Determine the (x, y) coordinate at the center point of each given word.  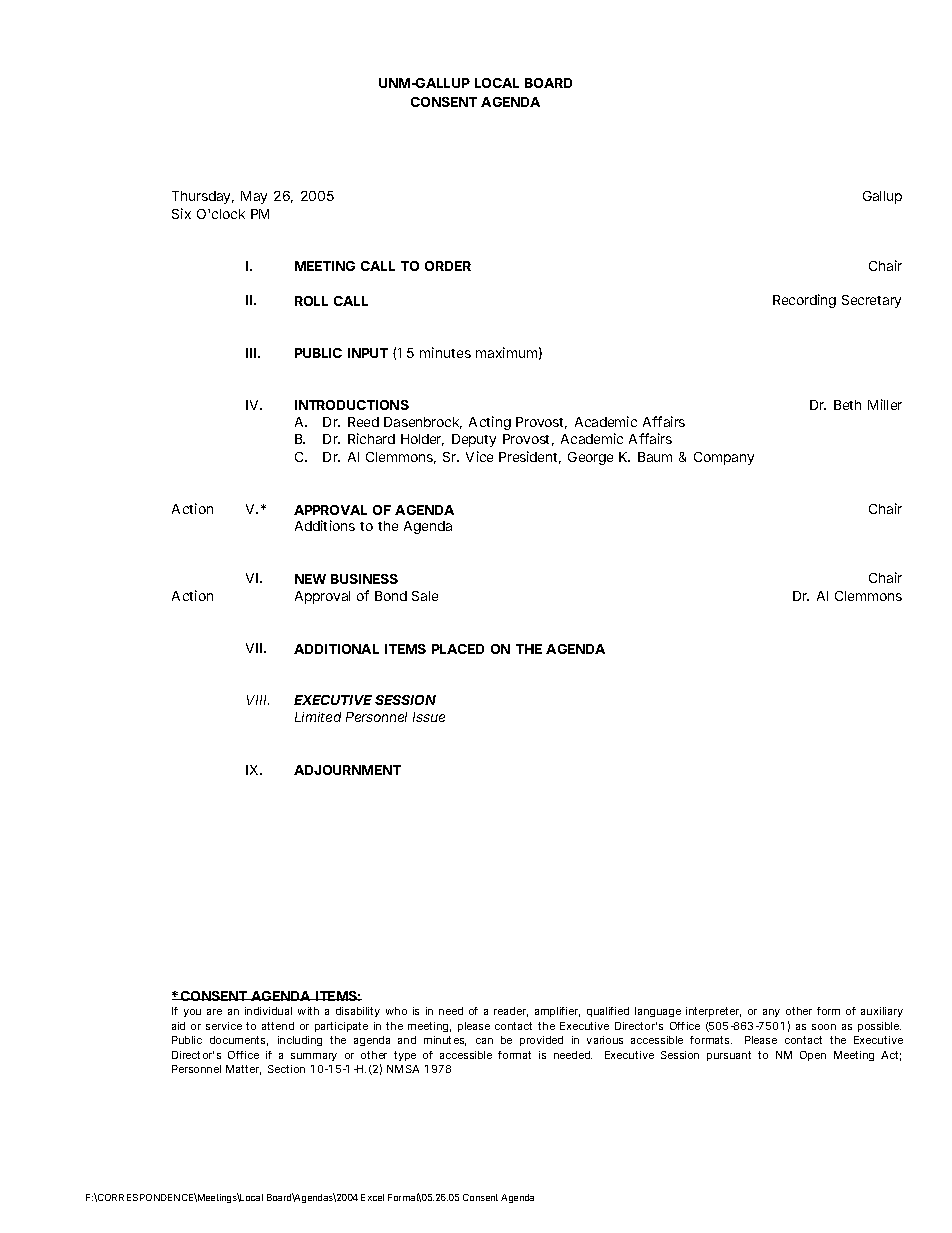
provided (541, 1041)
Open (813, 1056)
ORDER (448, 266)
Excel (372, 1197)
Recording (804, 301)
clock (228, 214)
